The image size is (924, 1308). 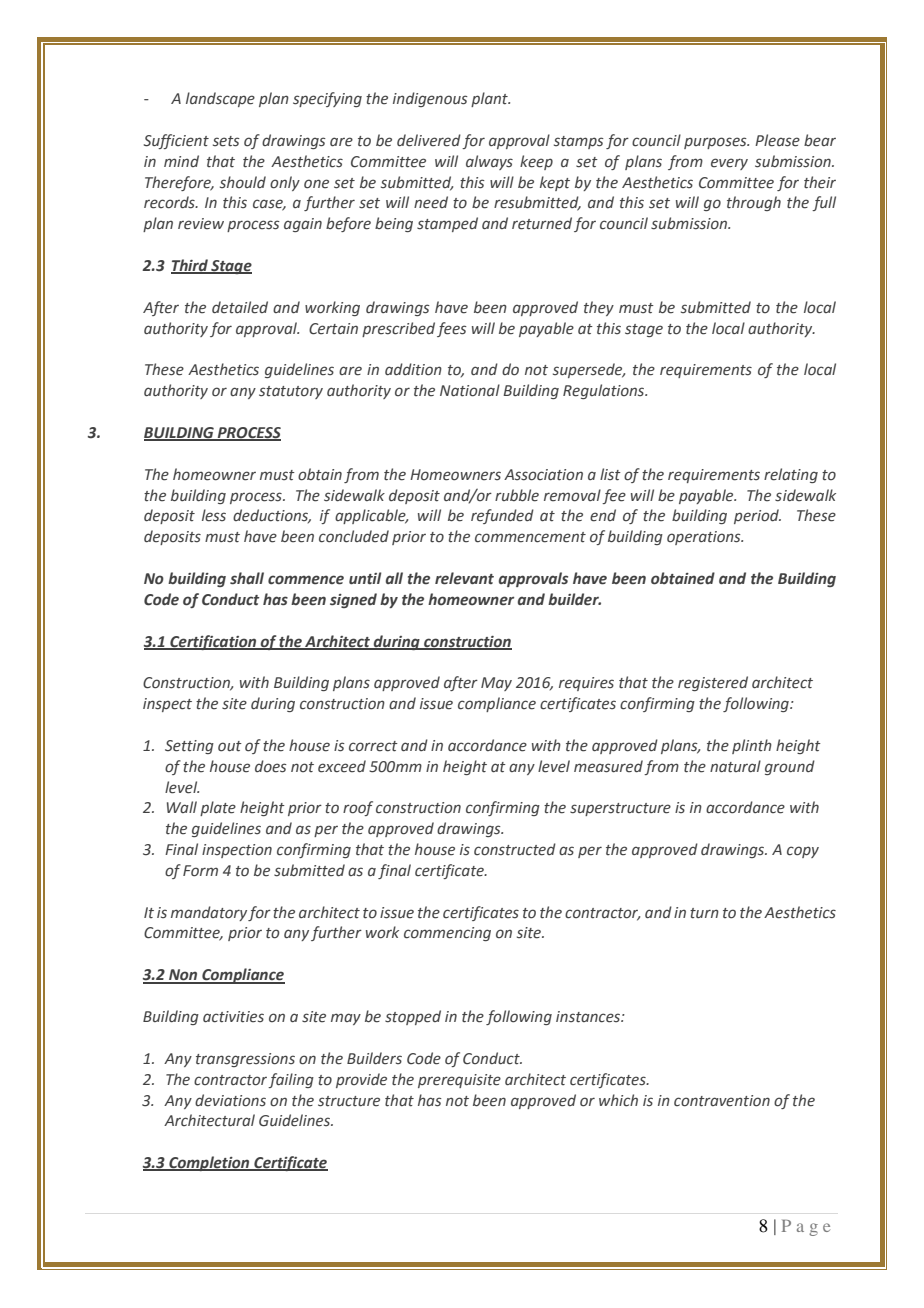 What do you see at coordinates (618, 1100) in the screenshot?
I see `which` at bounding box center [618, 1100].
